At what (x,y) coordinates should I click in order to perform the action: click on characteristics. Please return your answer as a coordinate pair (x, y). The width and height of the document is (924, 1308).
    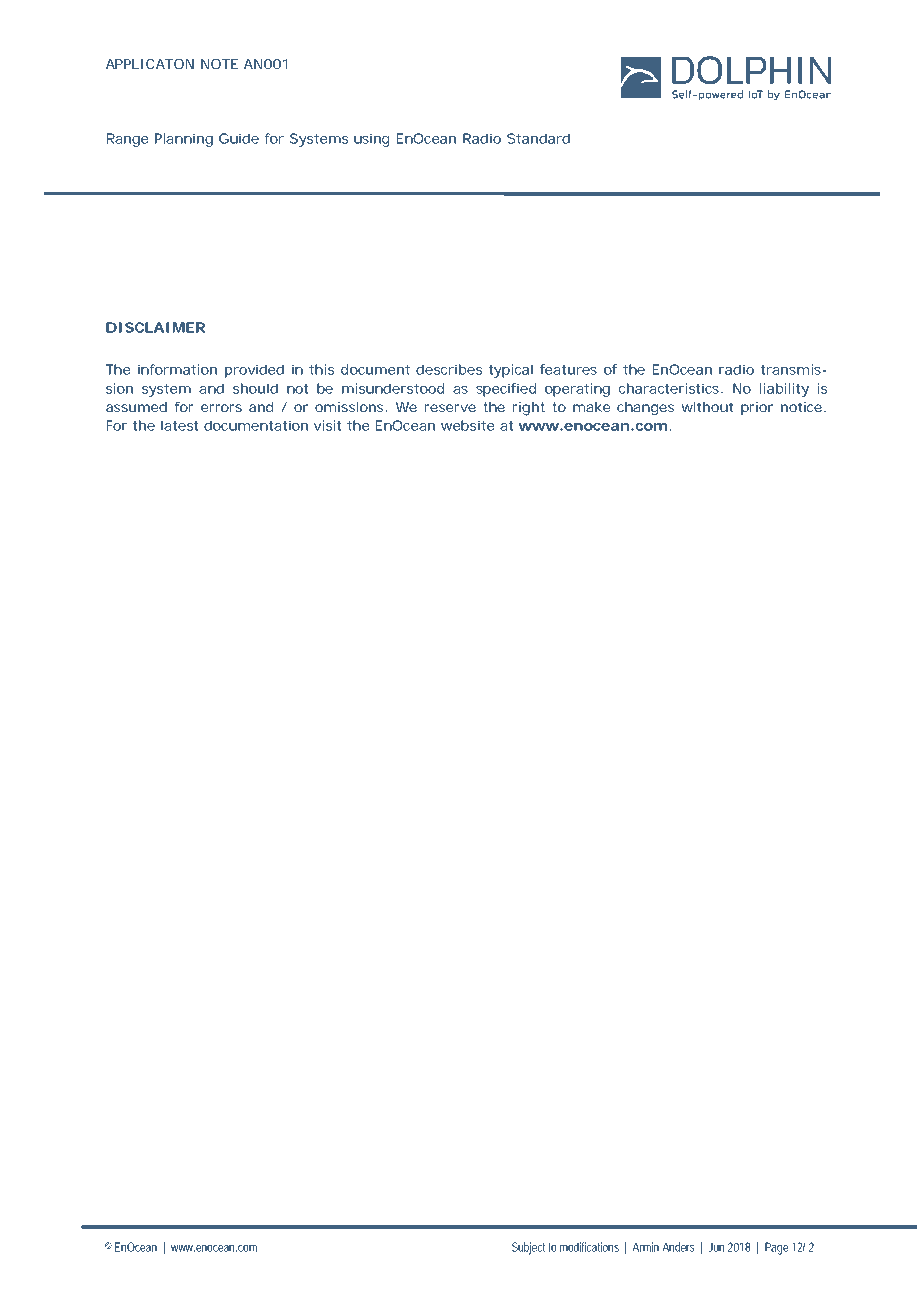
    Looking at the image, I should click on (671, 388).
